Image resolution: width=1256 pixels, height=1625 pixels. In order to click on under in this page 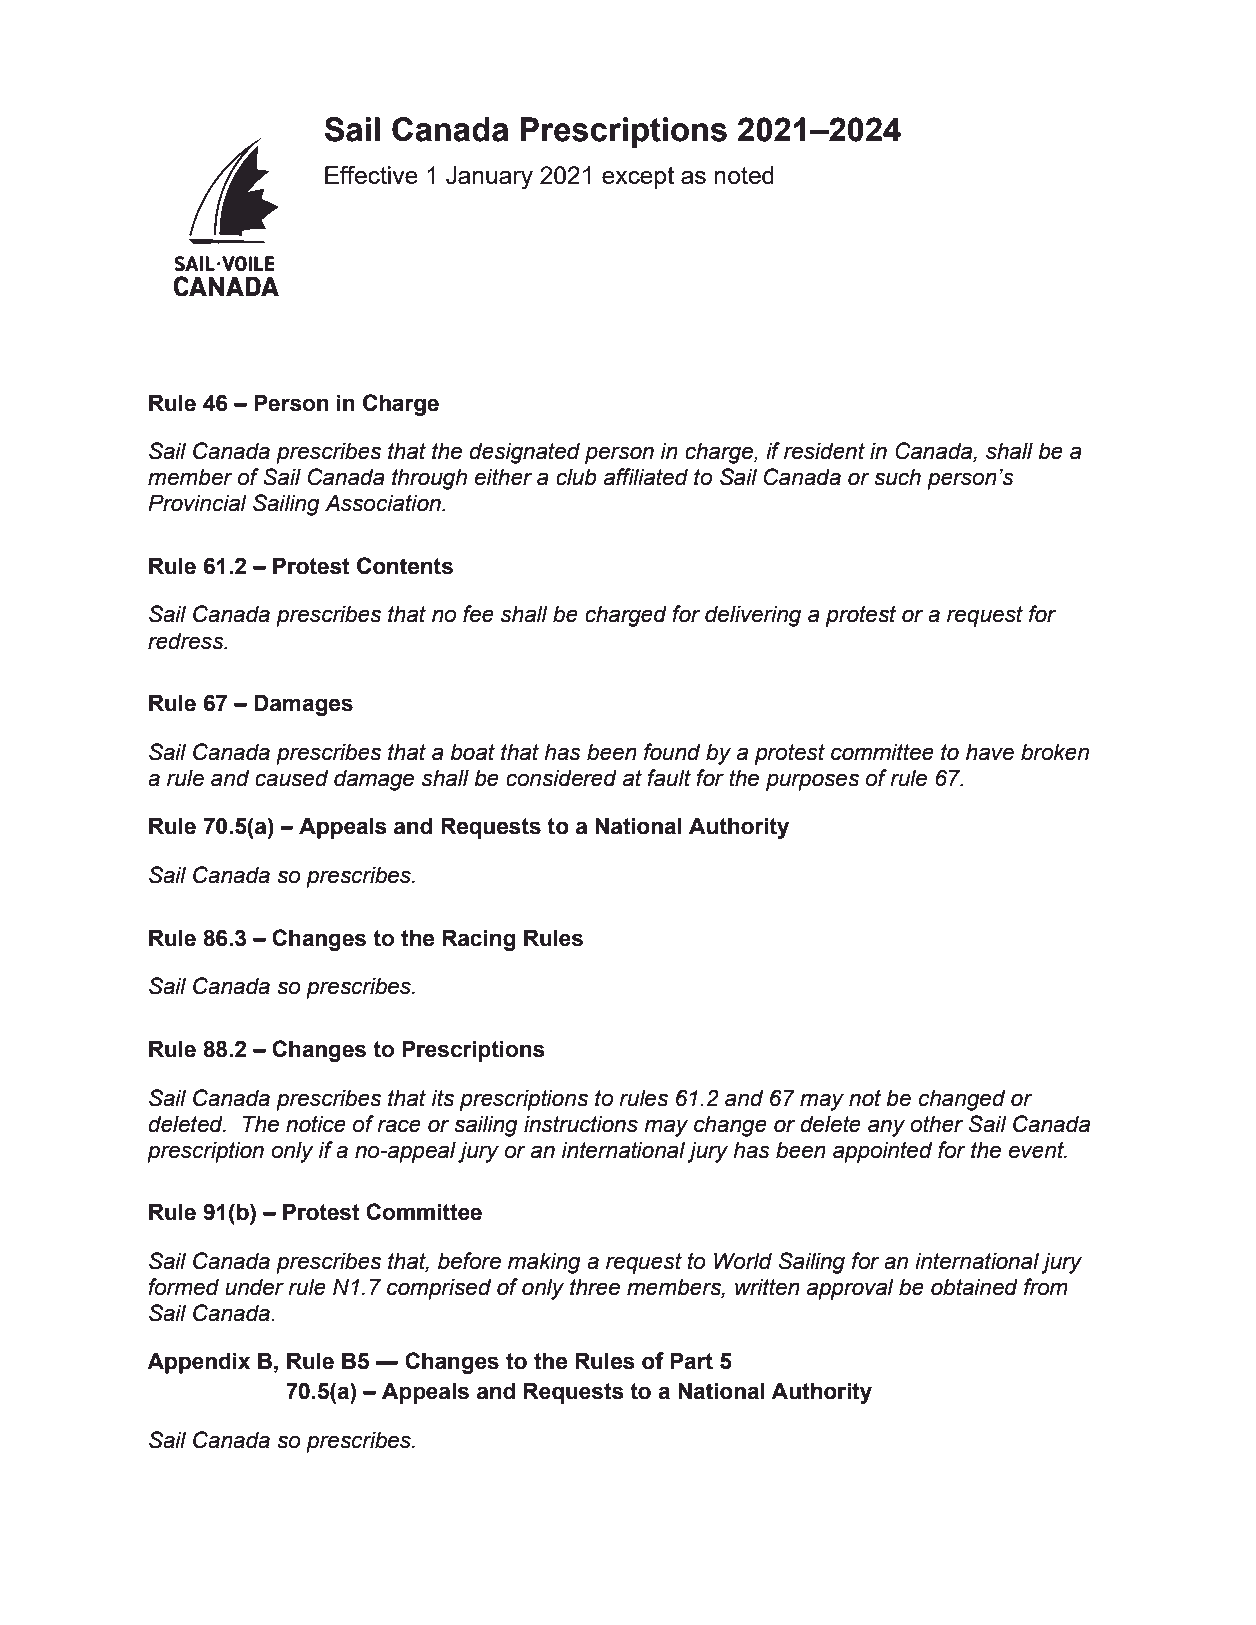, I will do `click(254, 1287)`.
